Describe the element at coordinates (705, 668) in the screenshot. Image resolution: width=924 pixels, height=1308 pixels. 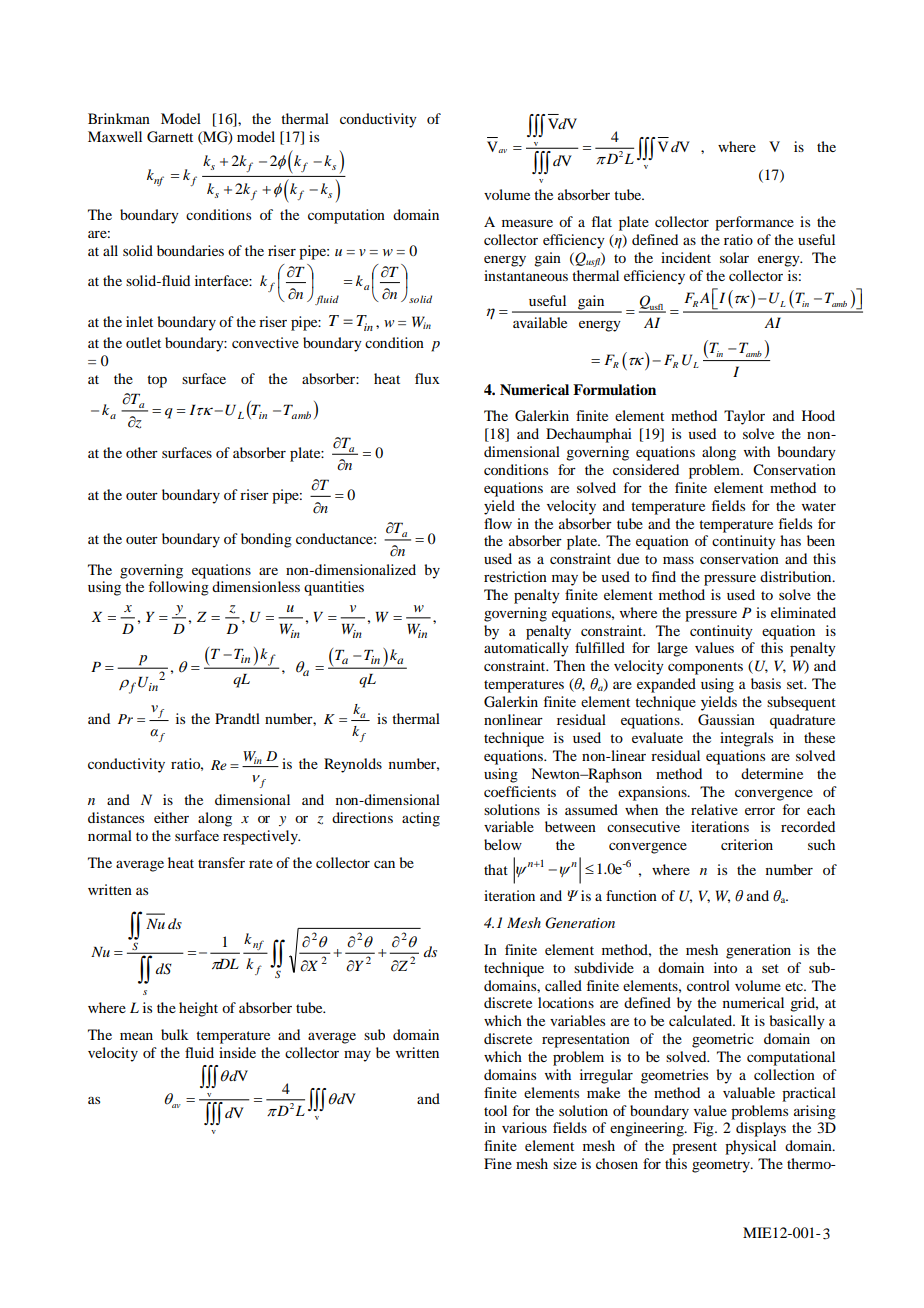
I see `components` at that location.
